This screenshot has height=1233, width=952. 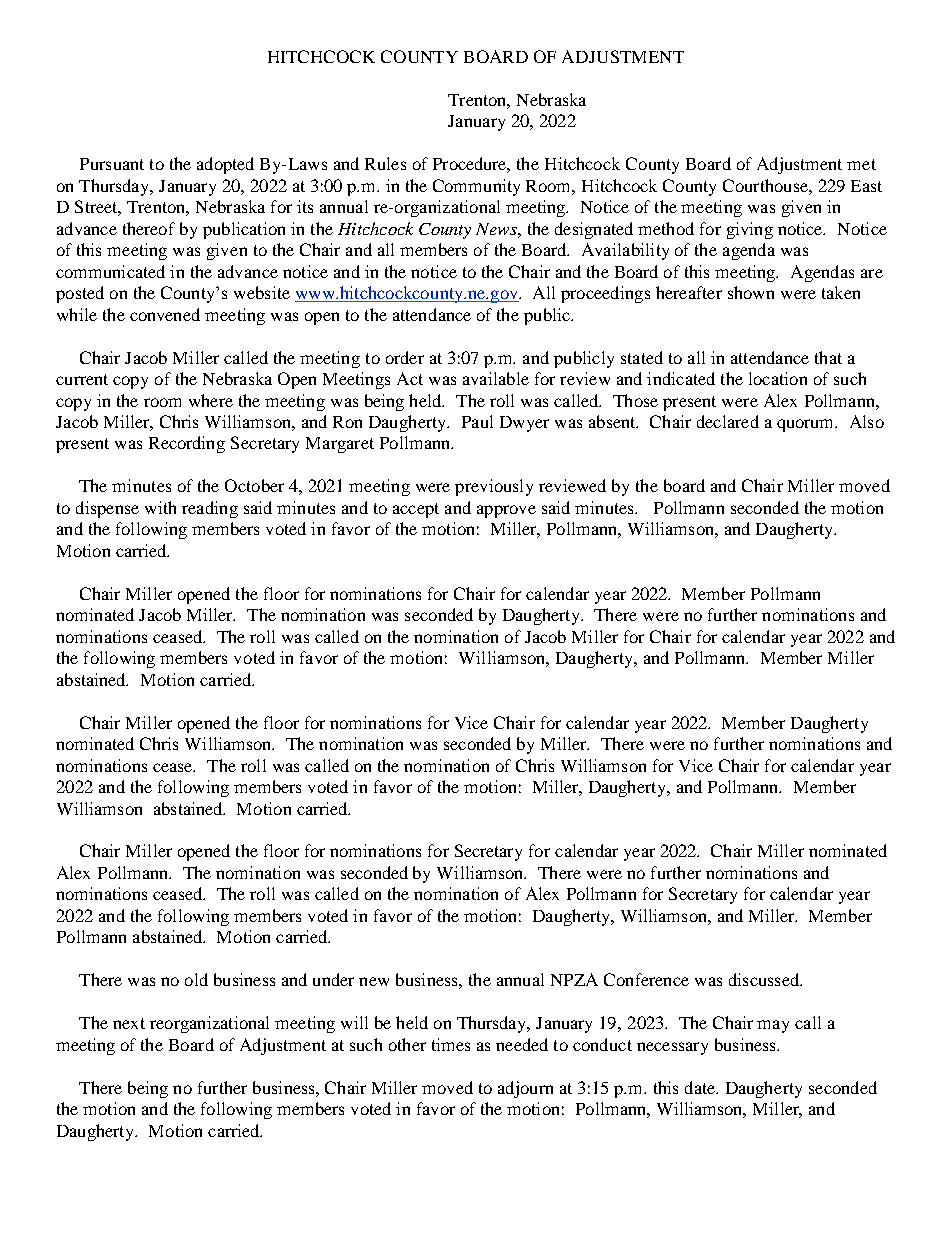 I want to click on declared, so click(x=728, y=421).
